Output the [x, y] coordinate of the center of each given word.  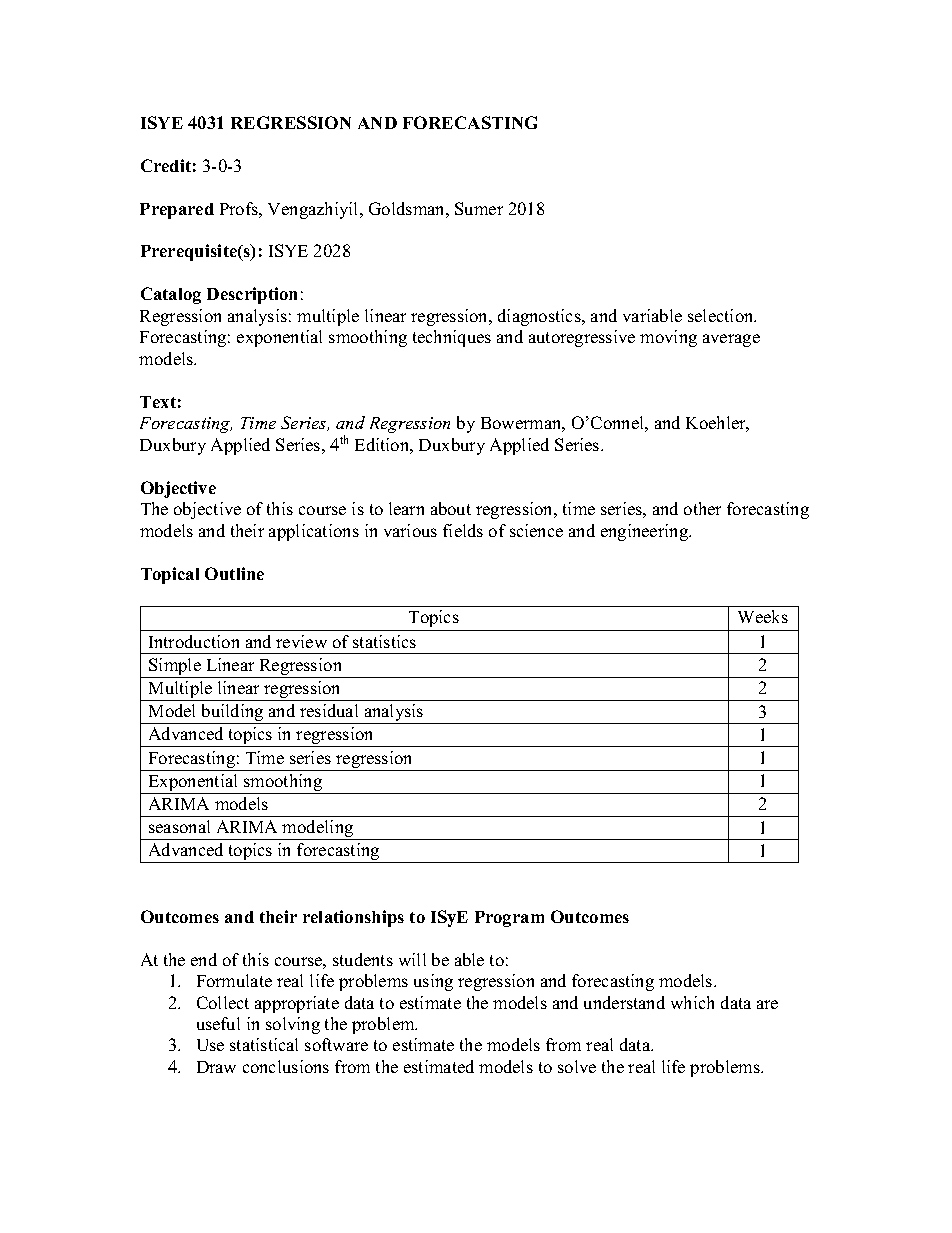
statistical [264, 1044]
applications [314, 532]
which [692, 1002]
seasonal [179, 826]
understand [624, 1002]
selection [722, 315]
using [433, 982]
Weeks [763, 616]
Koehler [717, 424]
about [451, 508]
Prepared [177, 211]
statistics [384, 641]
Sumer [479, 208]
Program [509, 919]
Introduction [194, 641]
